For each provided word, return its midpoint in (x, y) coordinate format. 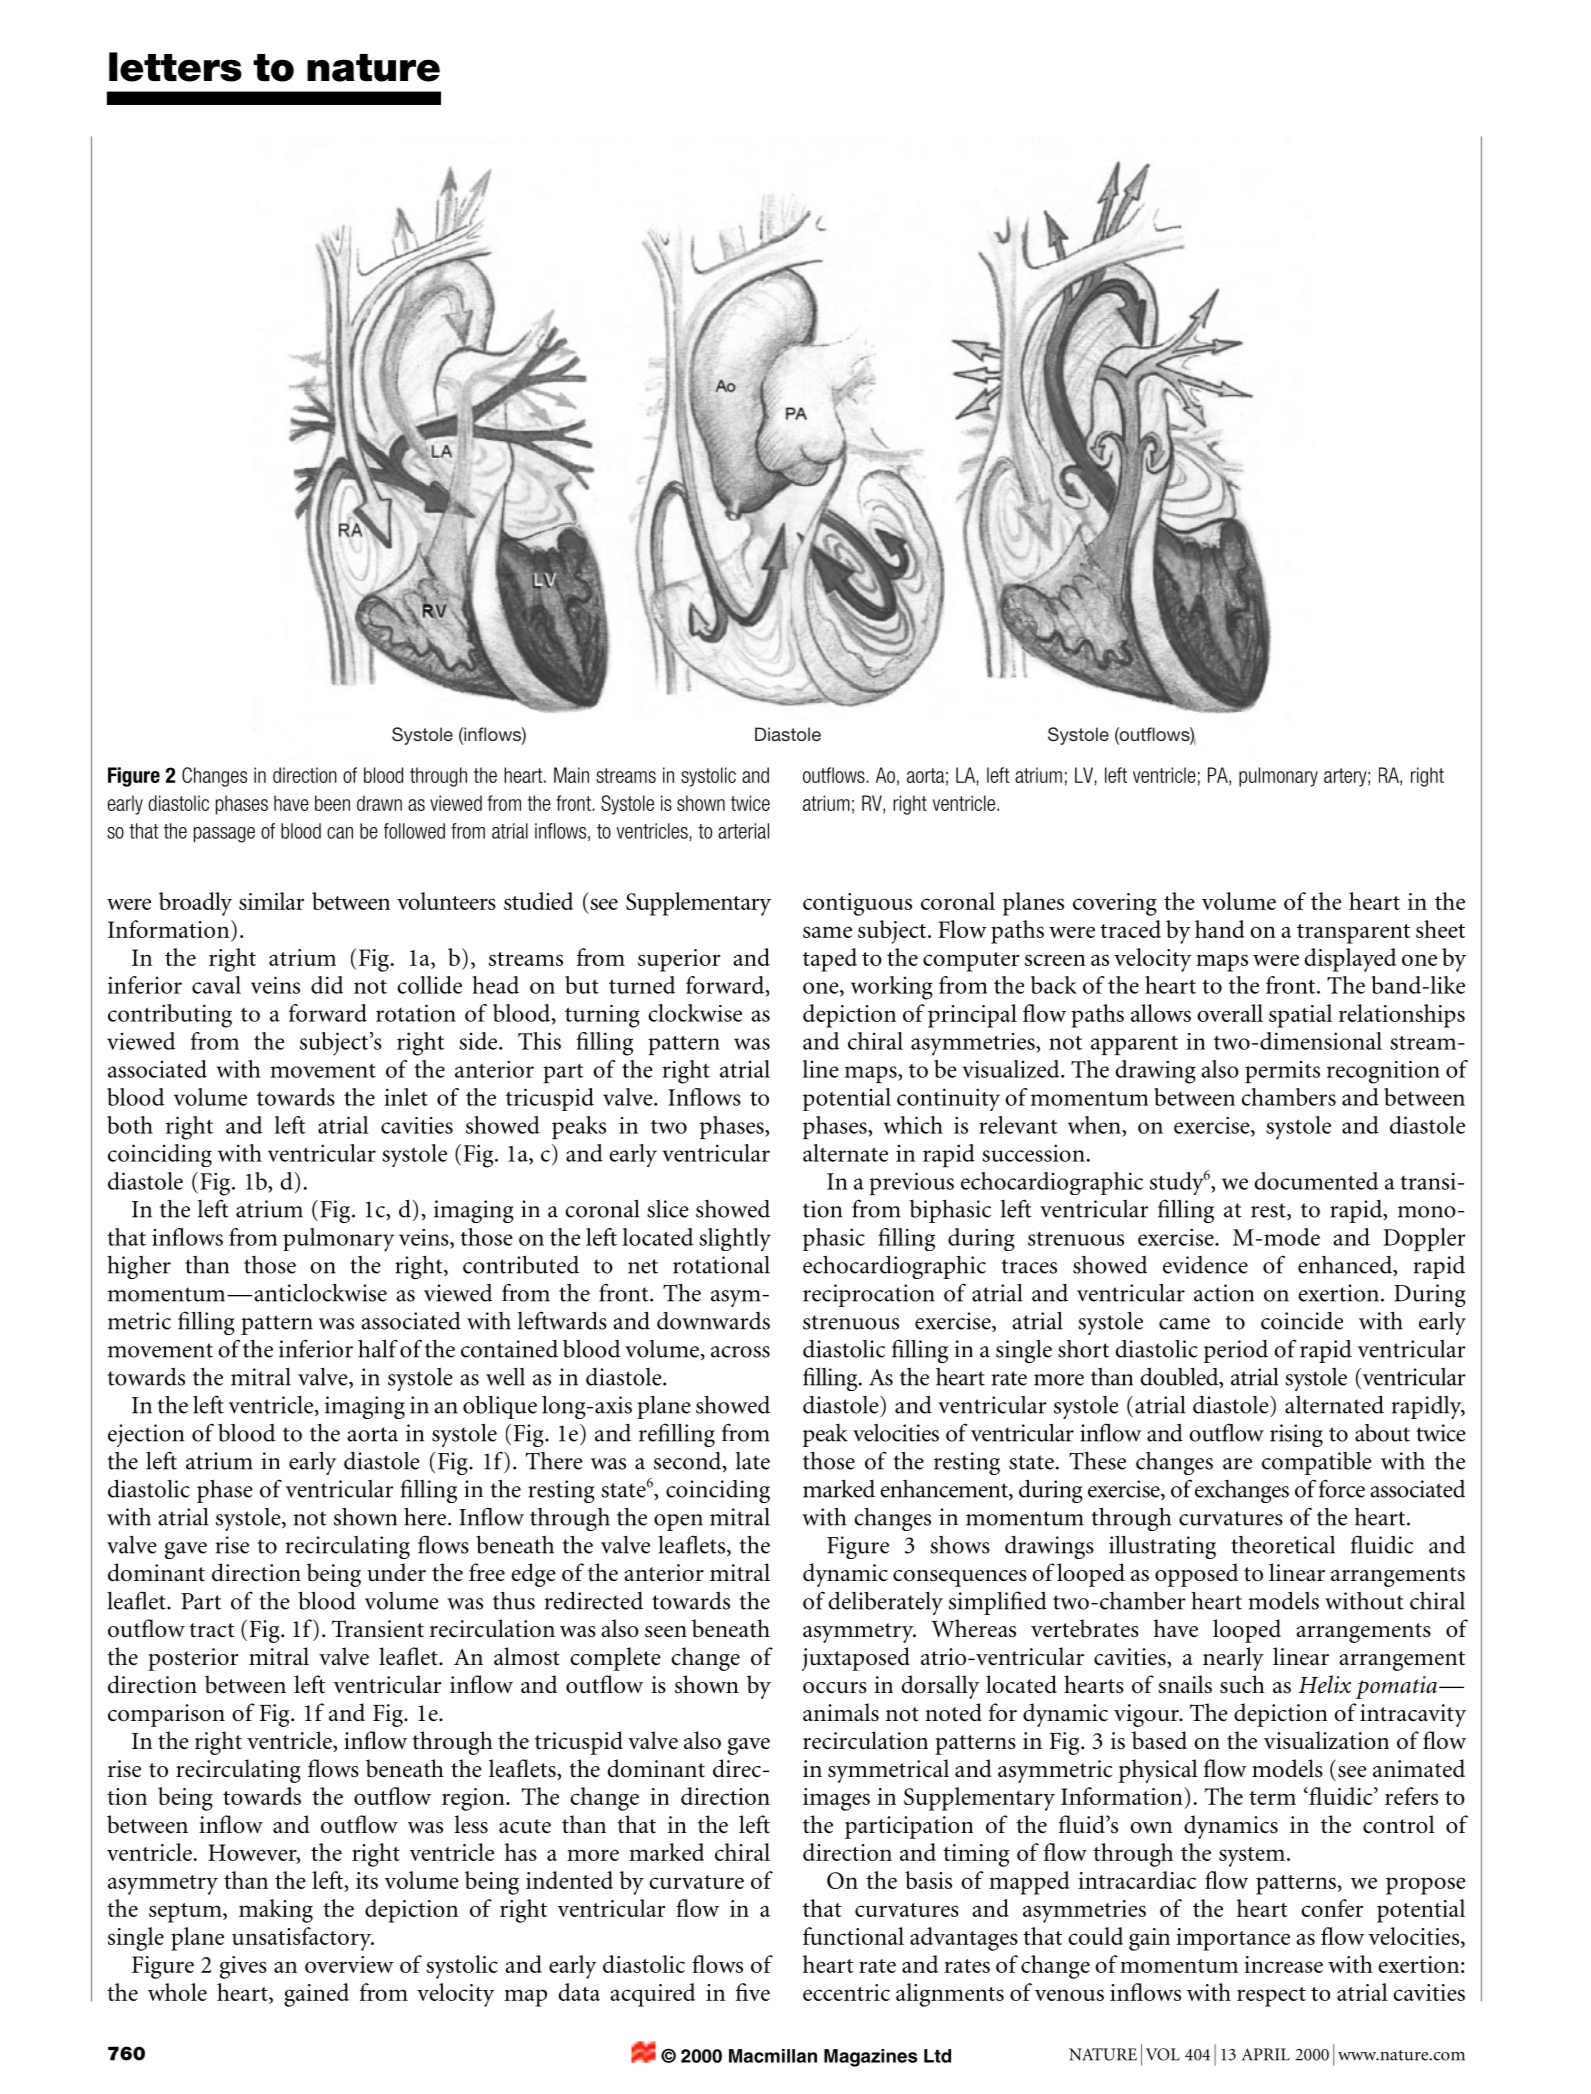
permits (1282, 1072)
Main (571, 775)
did (327, 985)
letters (175, 67)
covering (1115, 904)
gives (243, 1967)
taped (830, 960)
